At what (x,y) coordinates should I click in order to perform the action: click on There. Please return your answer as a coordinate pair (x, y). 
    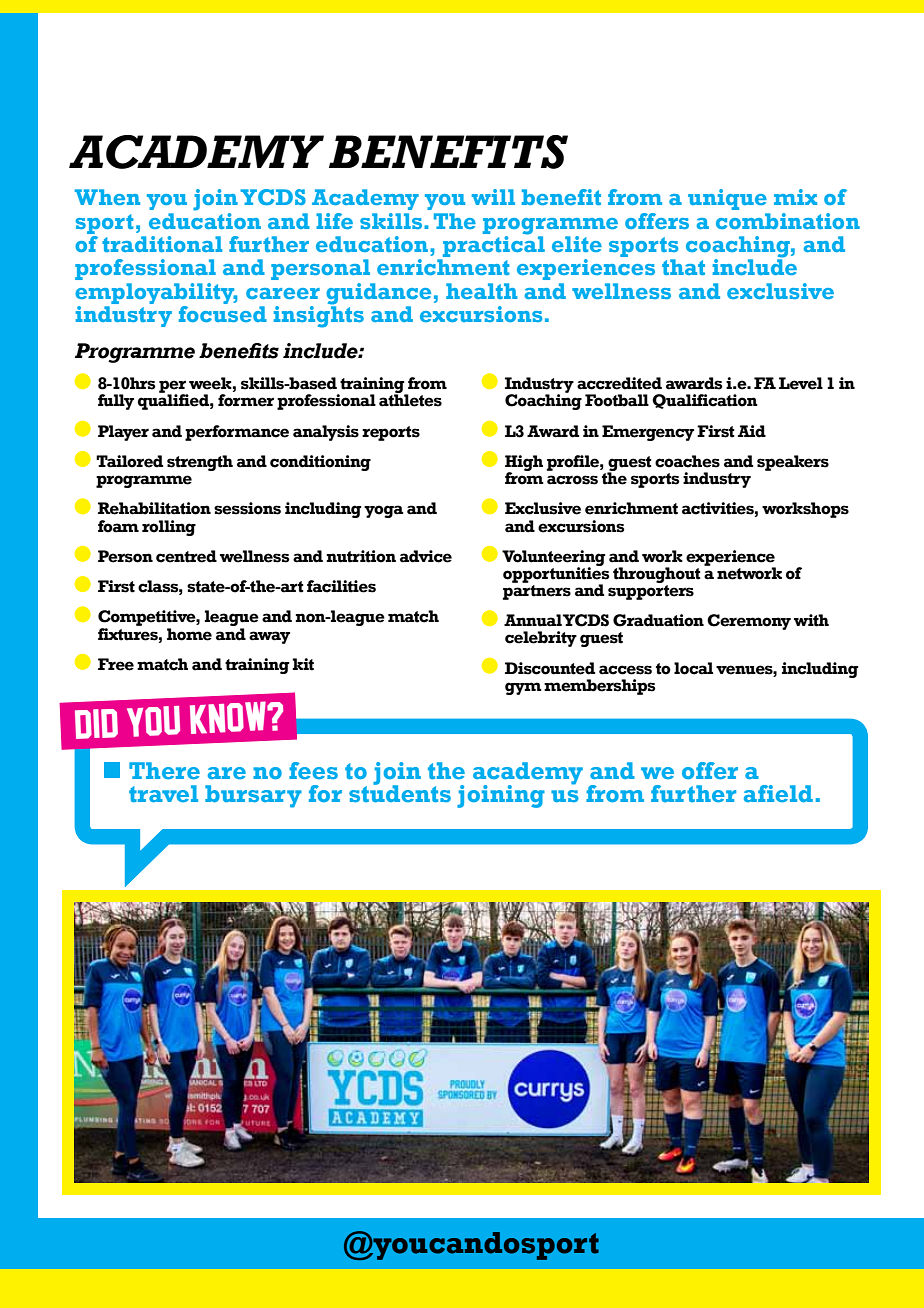
    Looking at the image, I should click on (164, 771).
